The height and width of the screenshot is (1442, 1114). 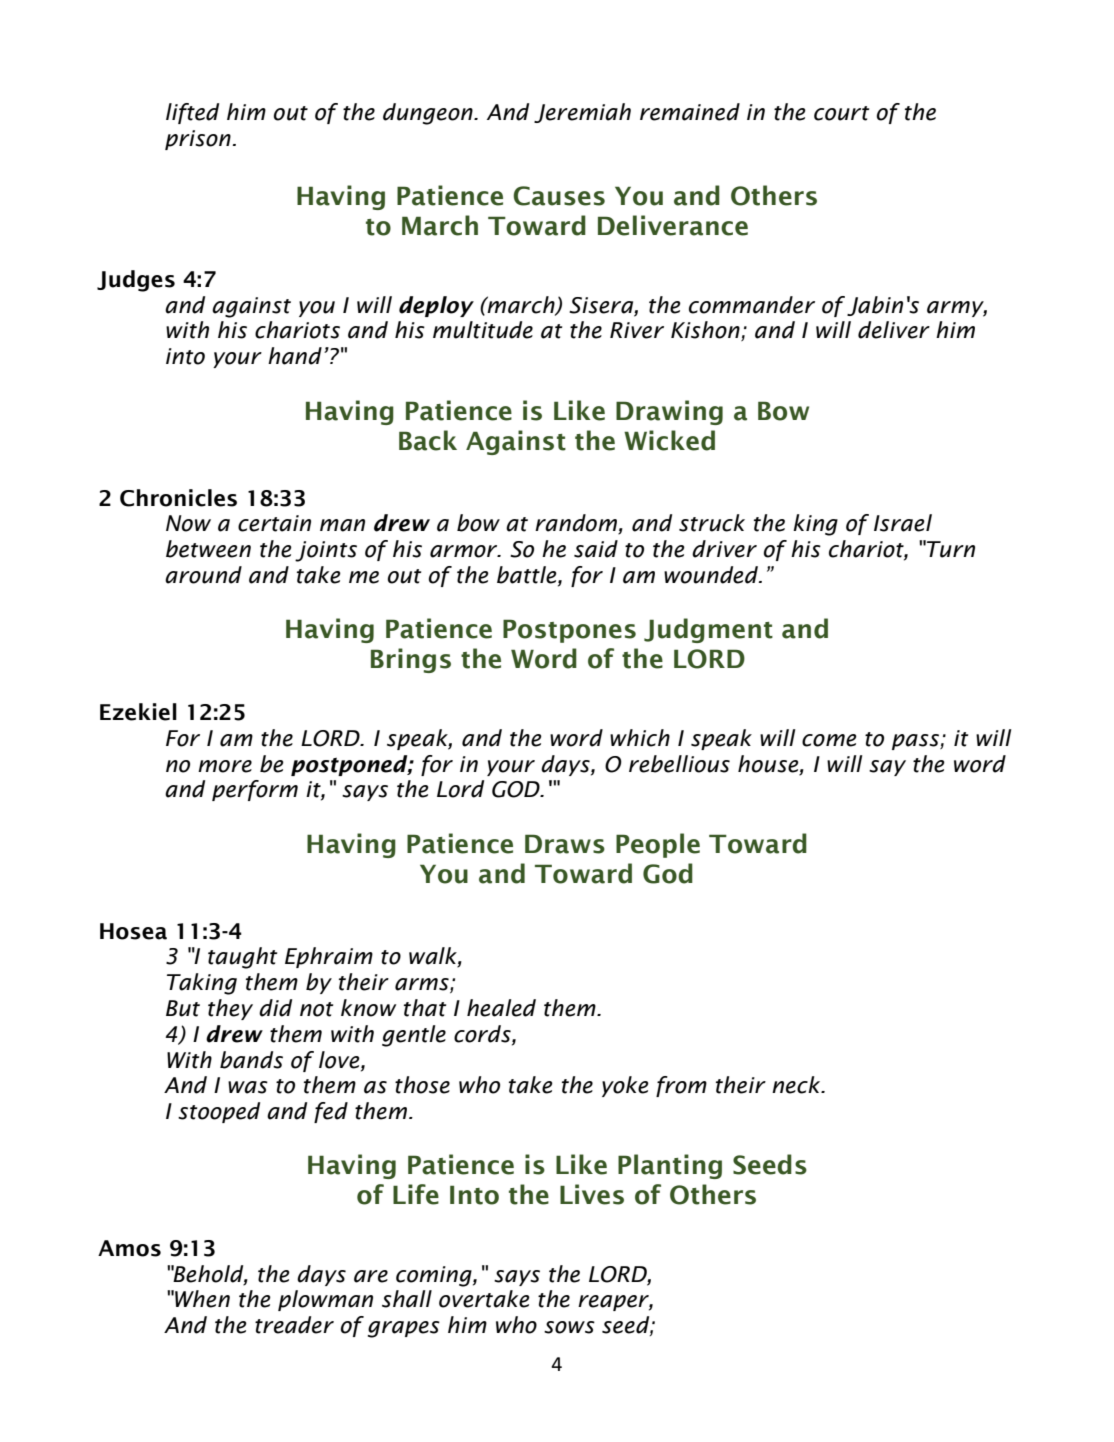 What do you see at coordinates (203, 575) in the screenshot?
I see `around` at bounding box center [203, 575].
